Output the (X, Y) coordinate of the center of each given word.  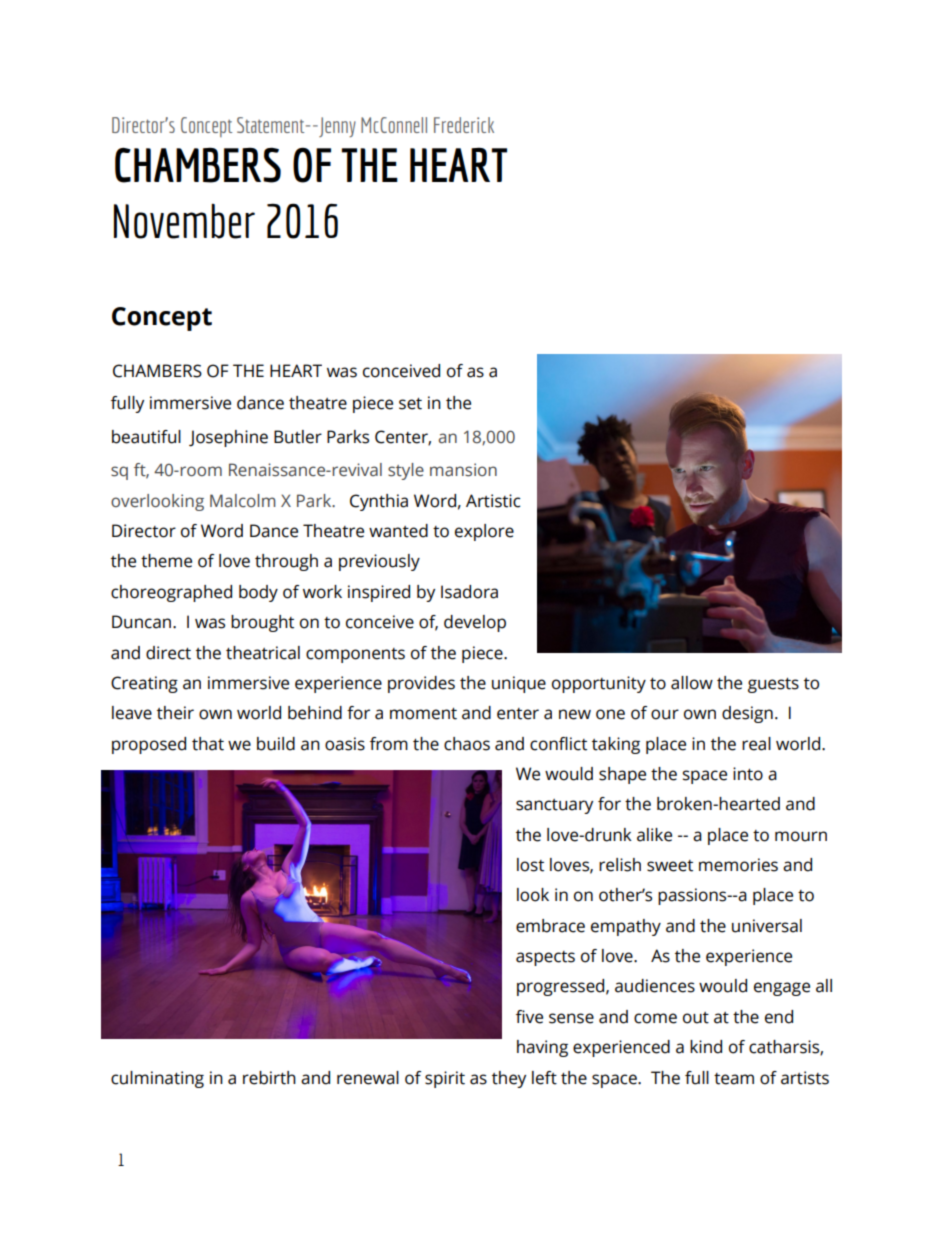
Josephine (228, 438)
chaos (467, 744)
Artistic (493, 501)
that (208, 744)
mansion (463, 470)
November (184, 221)
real (756, 744)
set (410, 404)
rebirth (269, 1078)
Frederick (464, 125)
